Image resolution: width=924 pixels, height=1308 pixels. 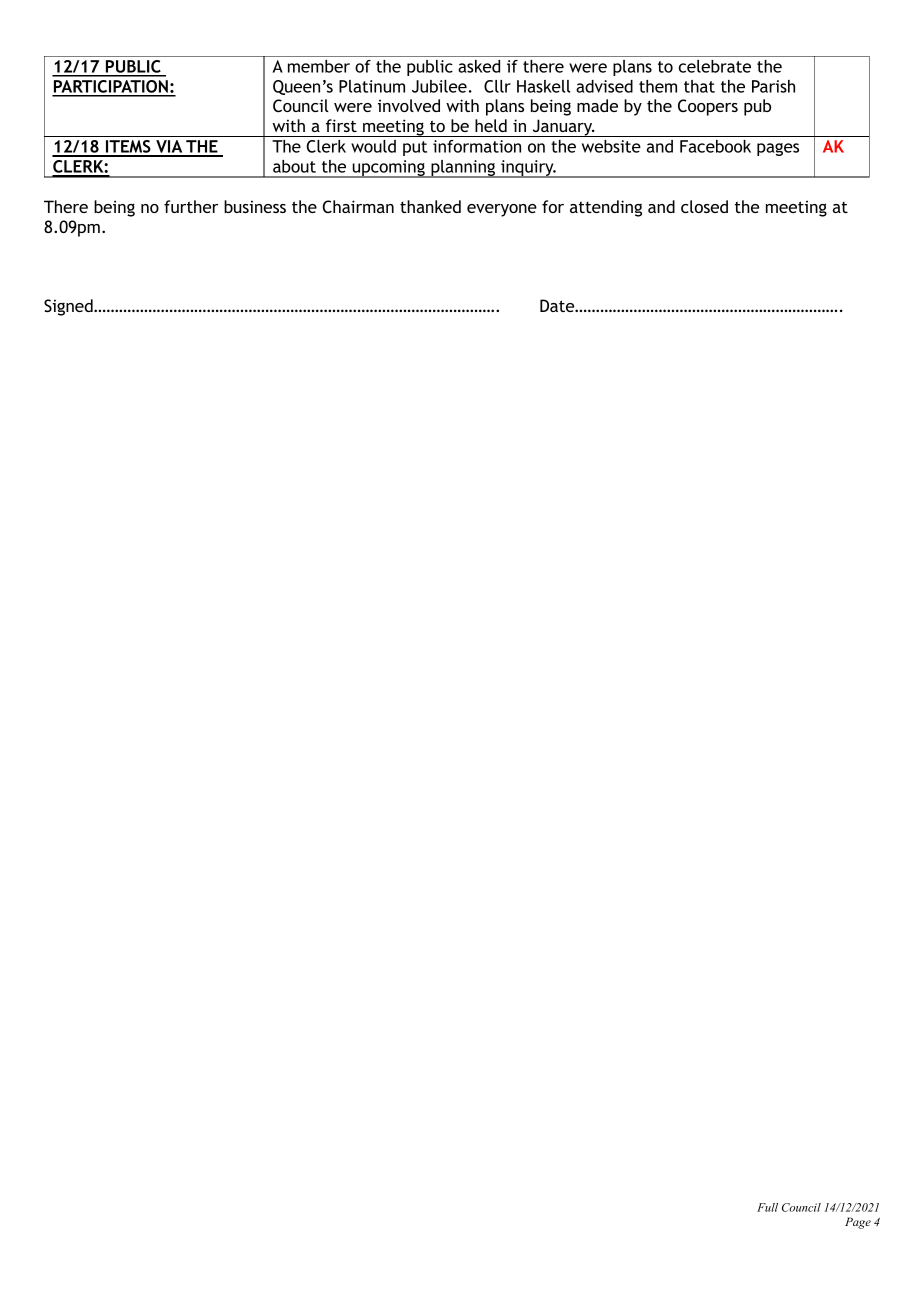 What do you see at coordinates (409, 105) in the image?
I see `involved` at bounding box center [409, 105].
